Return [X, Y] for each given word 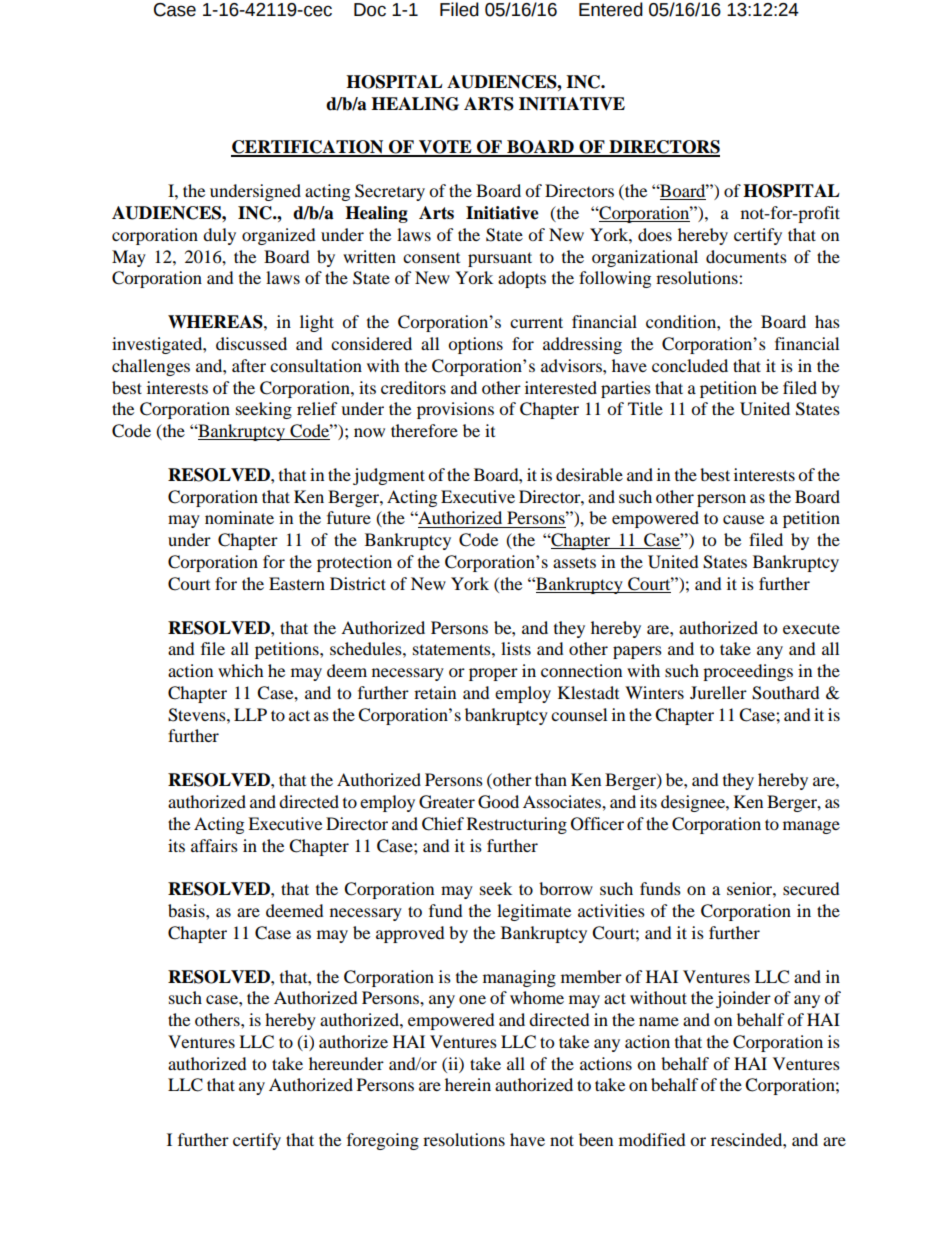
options [475, 345]
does [655, 234]
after [249, 365]
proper [493, 674]
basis [187, 910]
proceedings [748, 672]
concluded [690, 365]
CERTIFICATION [308, 148]
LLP [250, 714]
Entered [611, 9]
